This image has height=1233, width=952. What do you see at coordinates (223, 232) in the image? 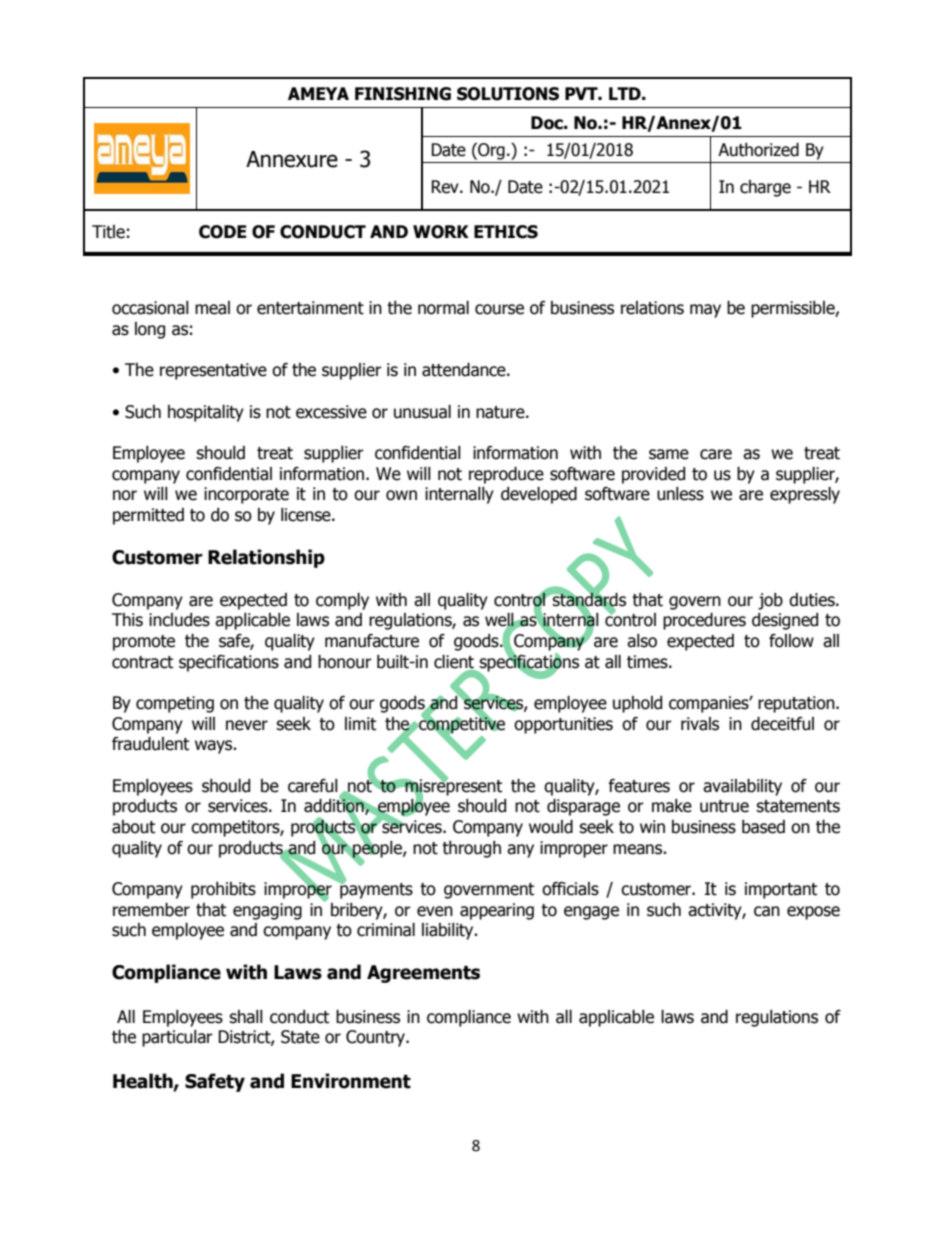
I see `CODE` at bounding box center [223, 232].
